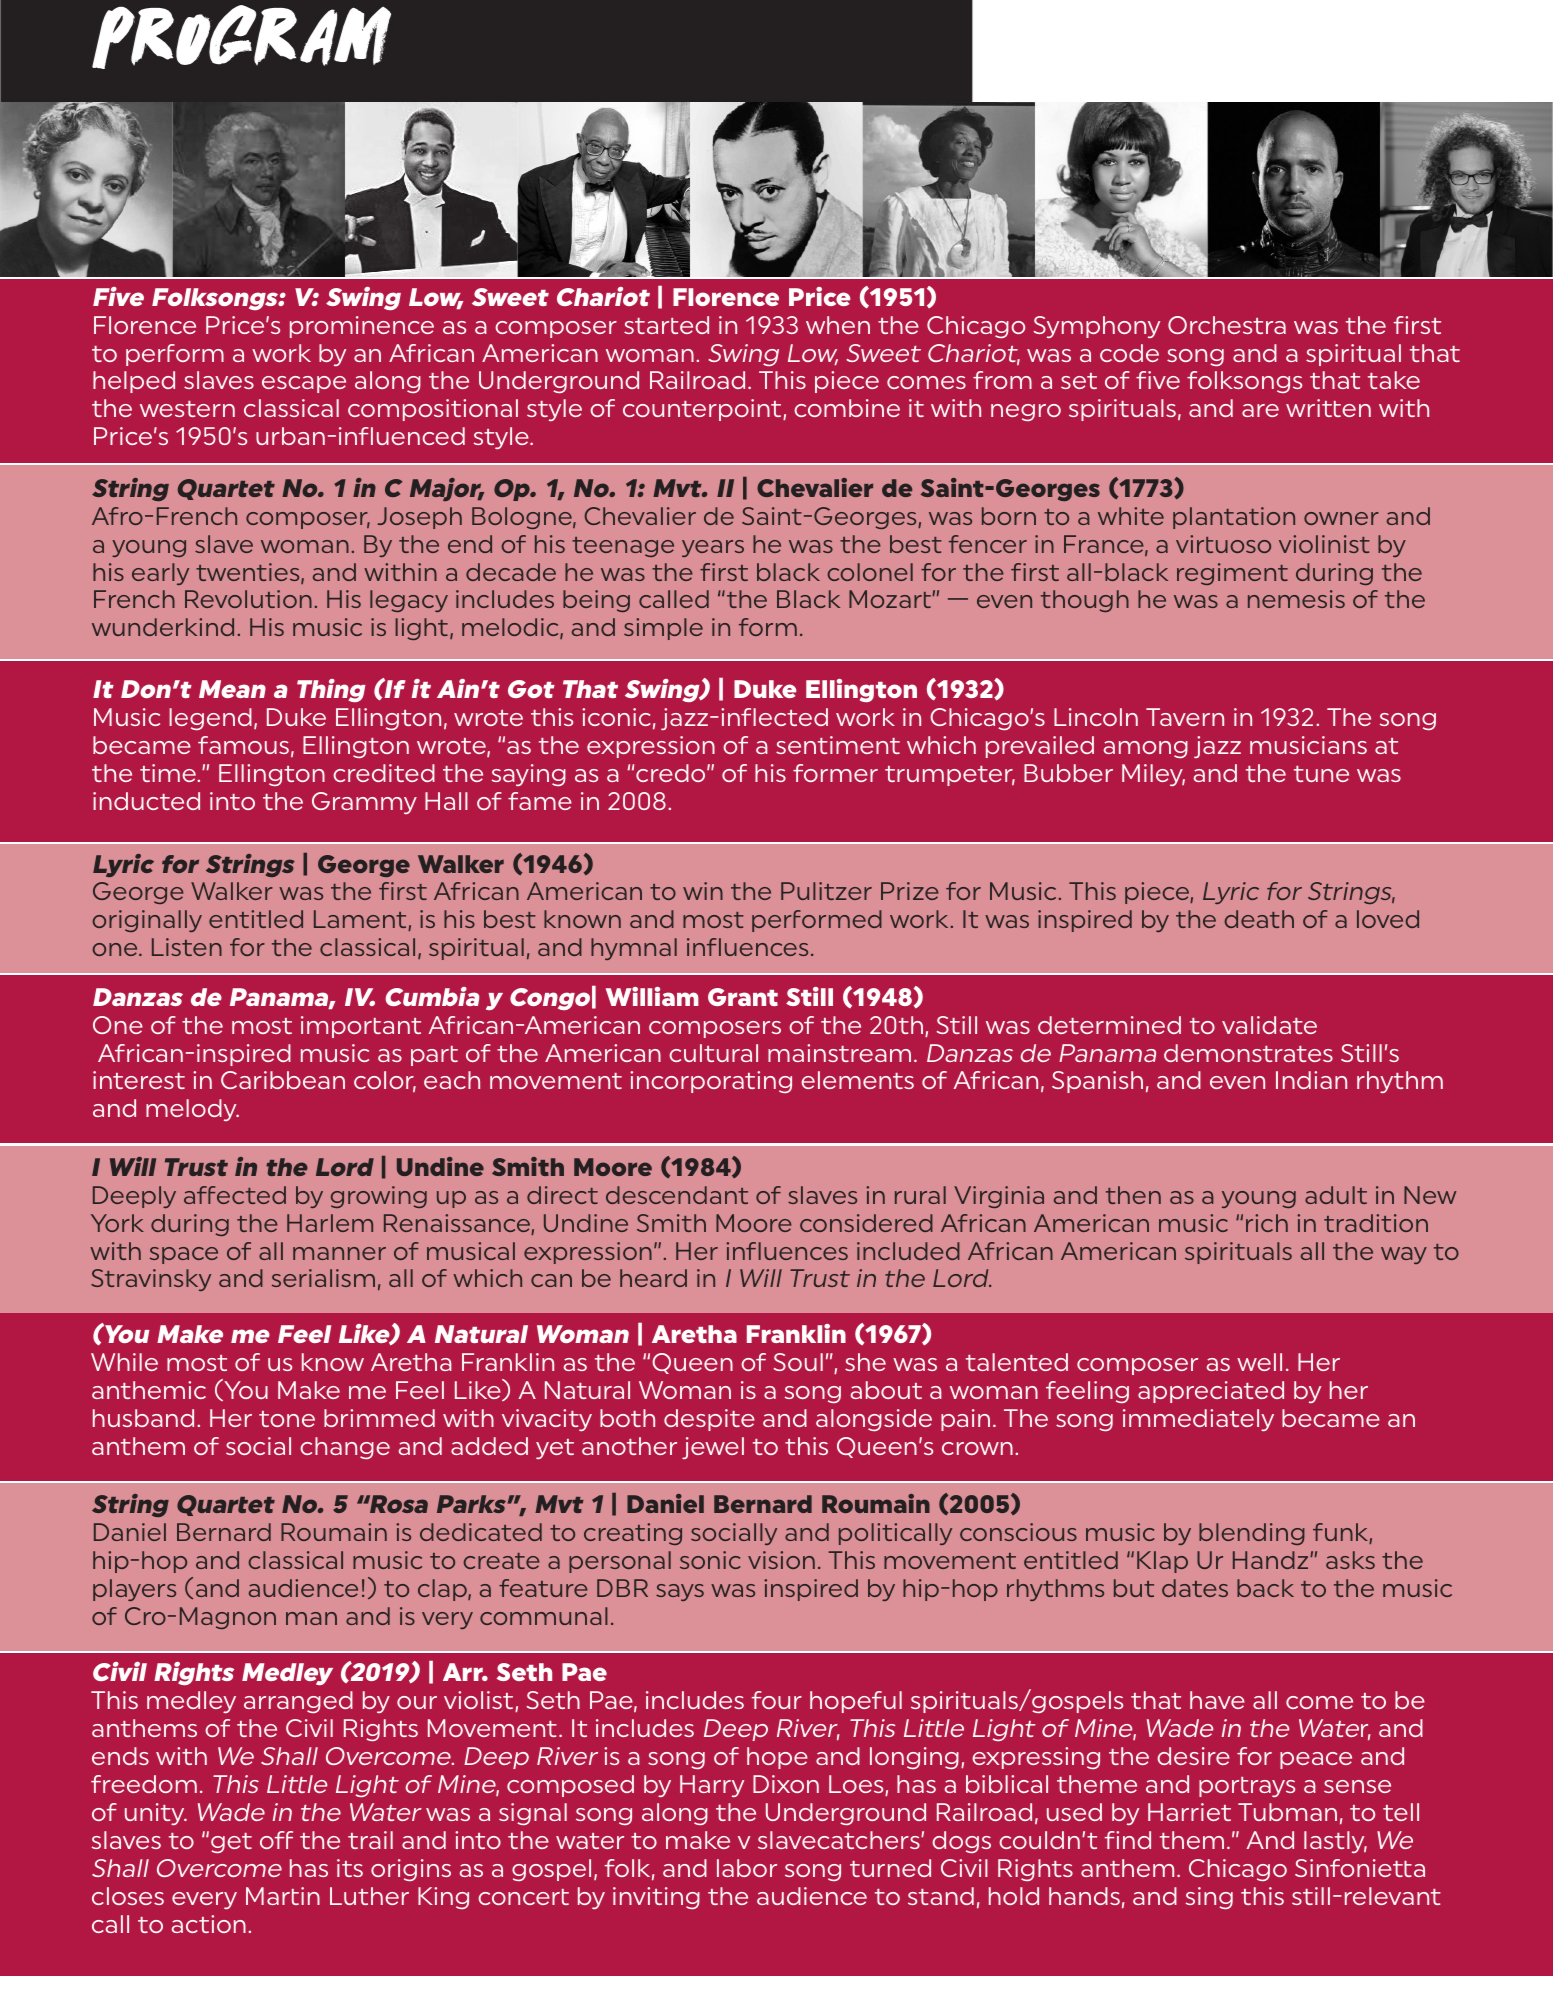 This page has height=2010, width=1553. What do you see at coordinates (287, 1419) in the page?
I see `tone` at bounding box center [287, 1419].
